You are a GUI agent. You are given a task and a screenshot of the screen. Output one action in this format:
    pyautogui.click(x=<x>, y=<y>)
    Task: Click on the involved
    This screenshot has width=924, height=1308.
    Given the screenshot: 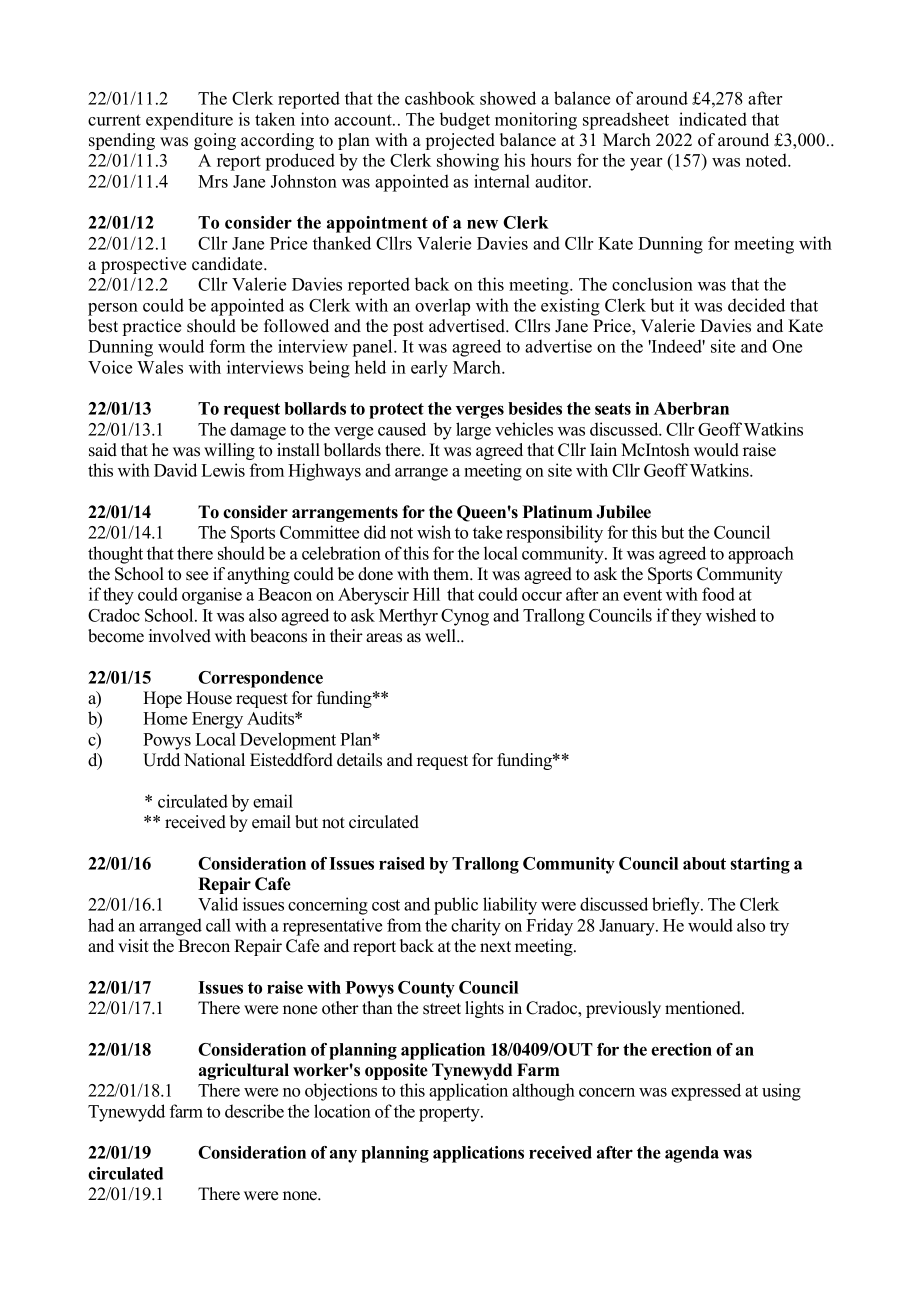 What is the action you would take?
    pyautogui.click(x=180, y=636)
